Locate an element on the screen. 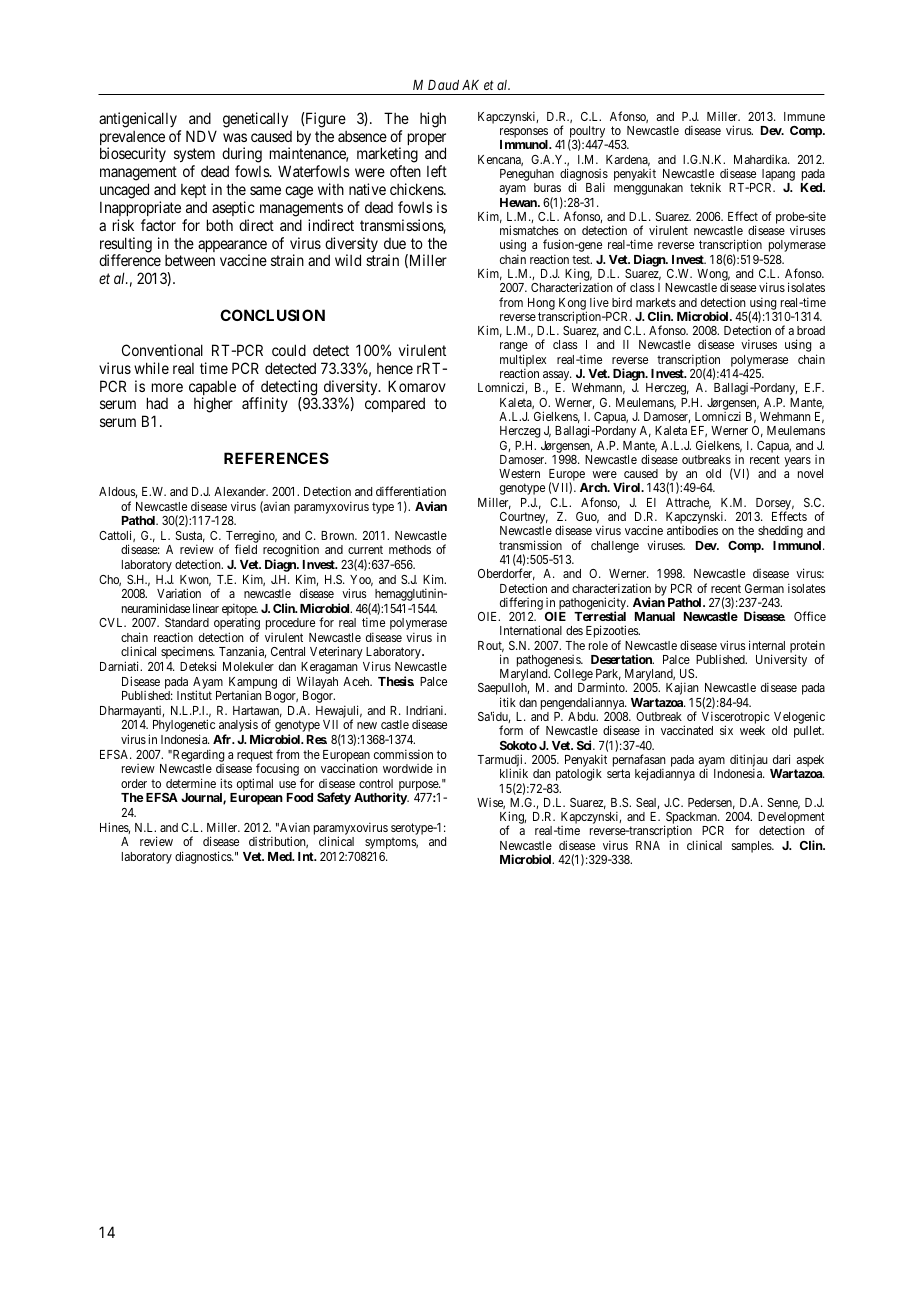 This screenshot has width=924, height=1308. differing is located at coordinates (521, 603).
